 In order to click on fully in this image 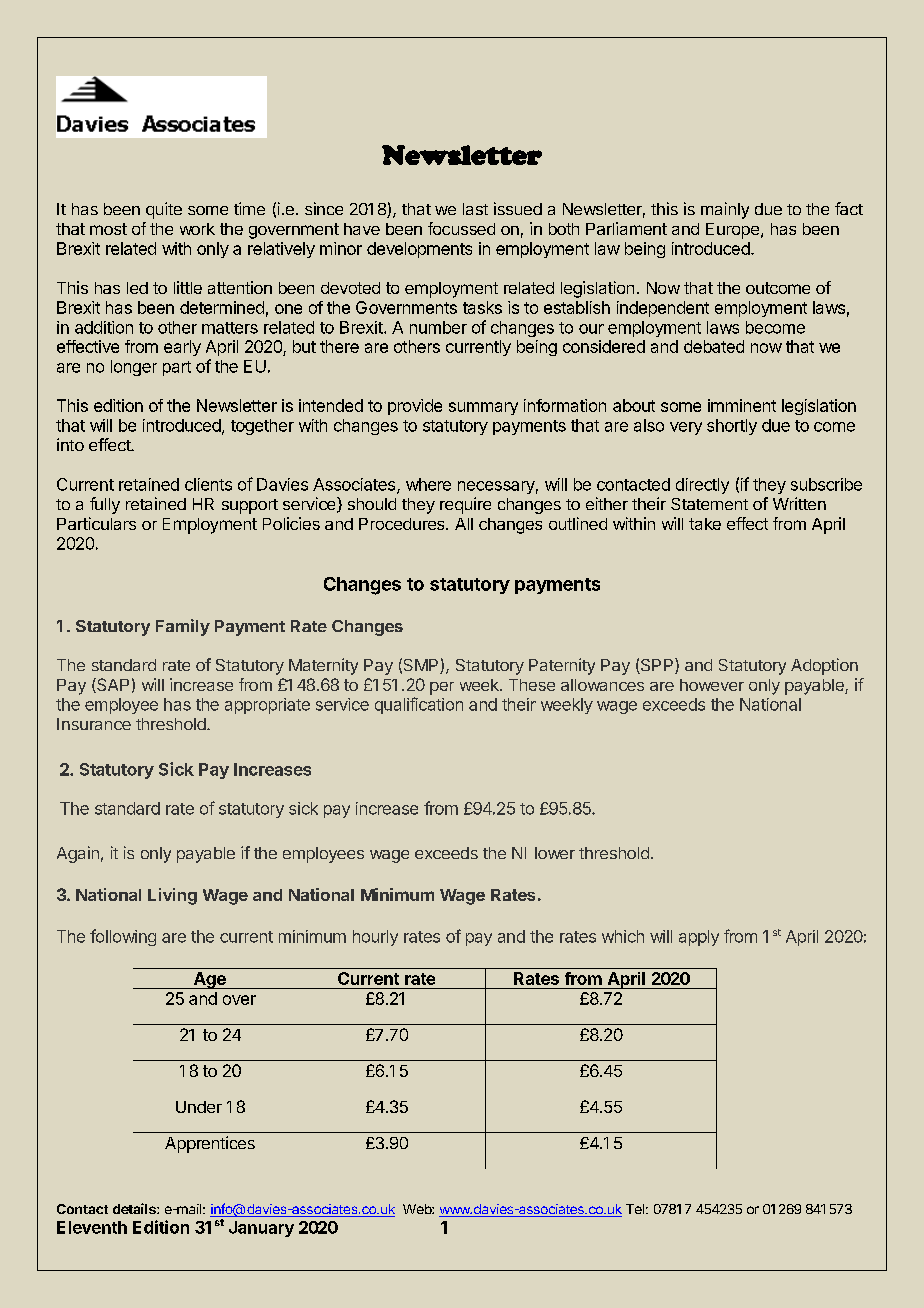, I will do `click(105, 505)`.
